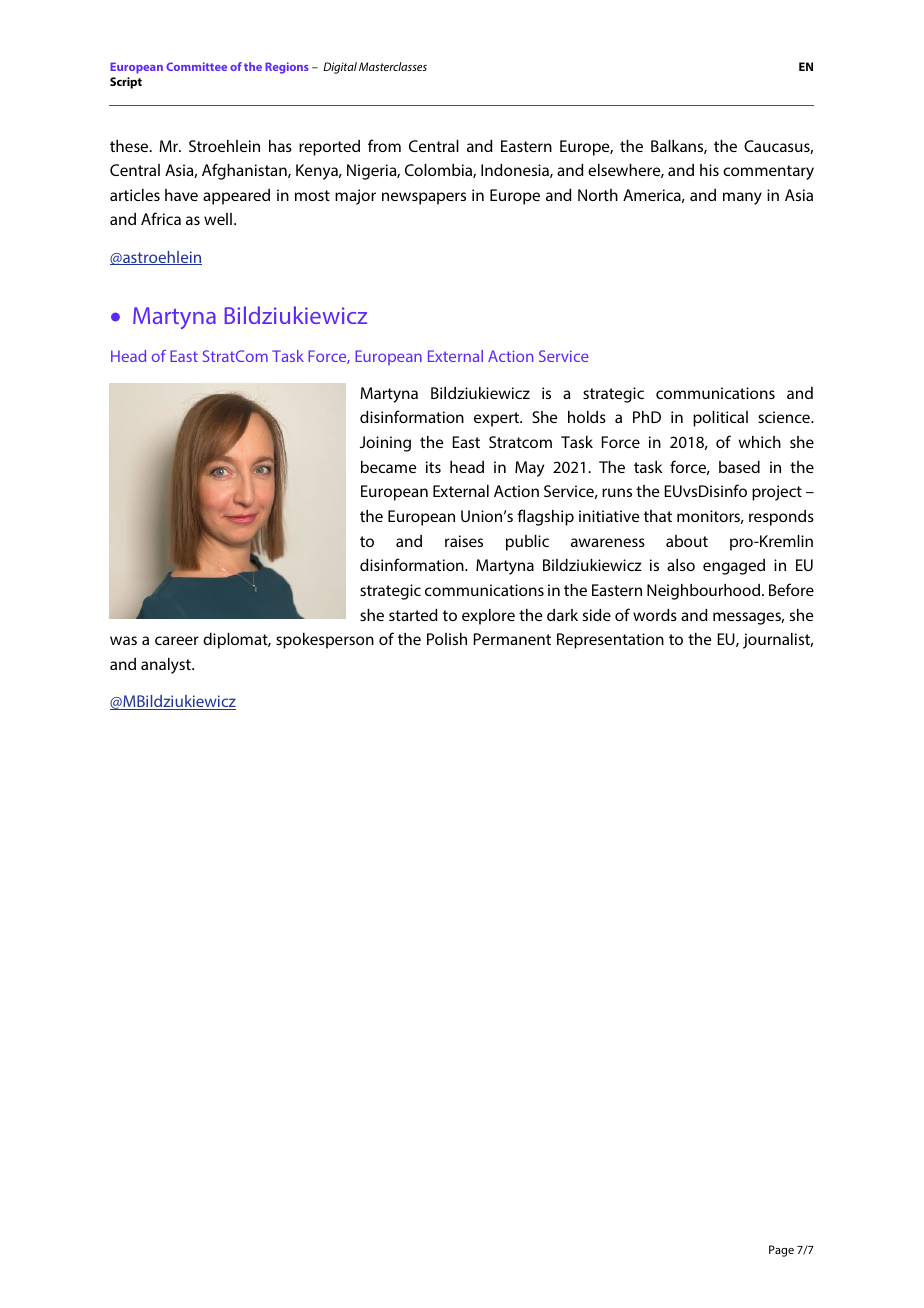 This image has width=924, height=1308. I want to click on Joining, so click(385, 444).
